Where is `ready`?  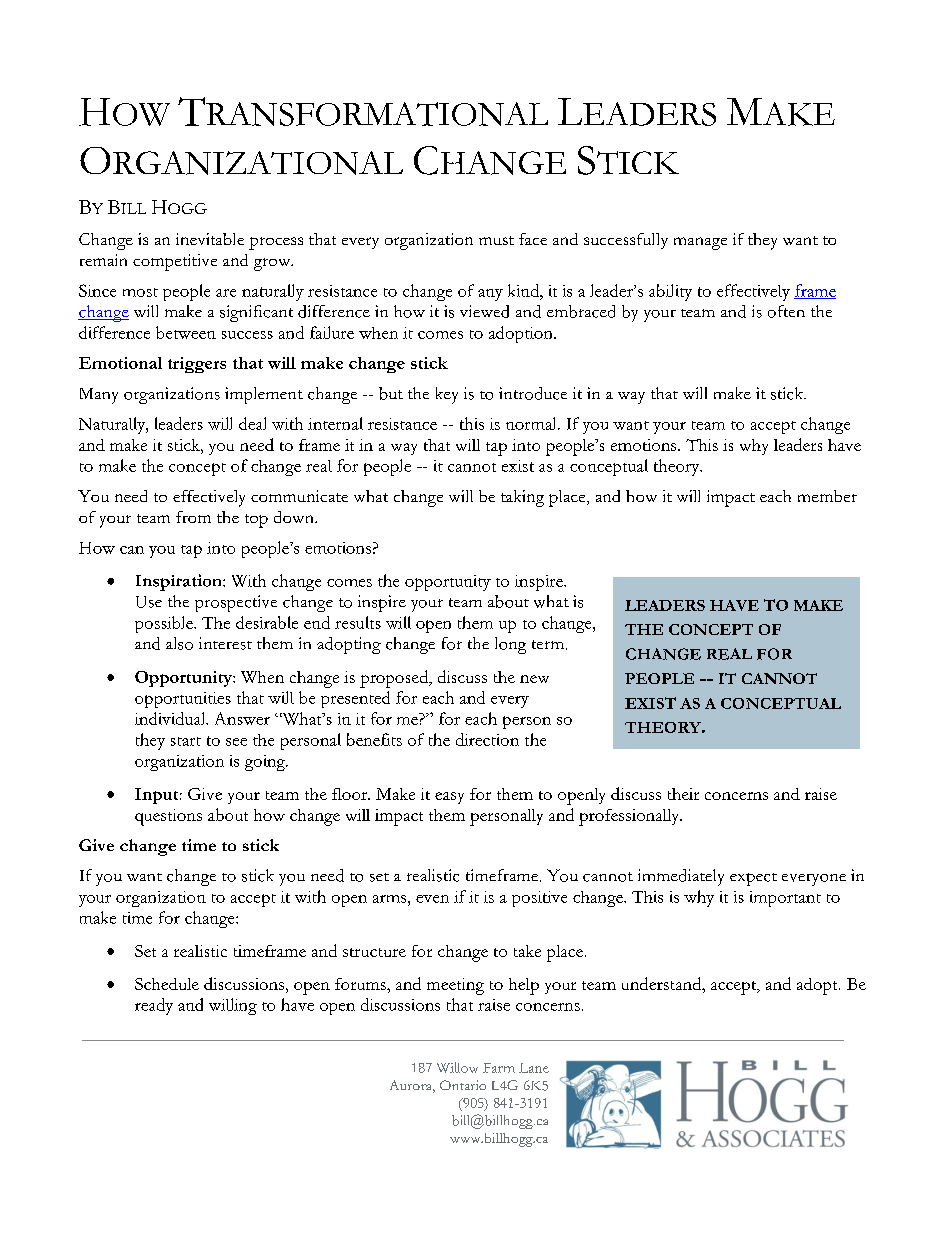 ready is located at coordinates (154, 1006).
